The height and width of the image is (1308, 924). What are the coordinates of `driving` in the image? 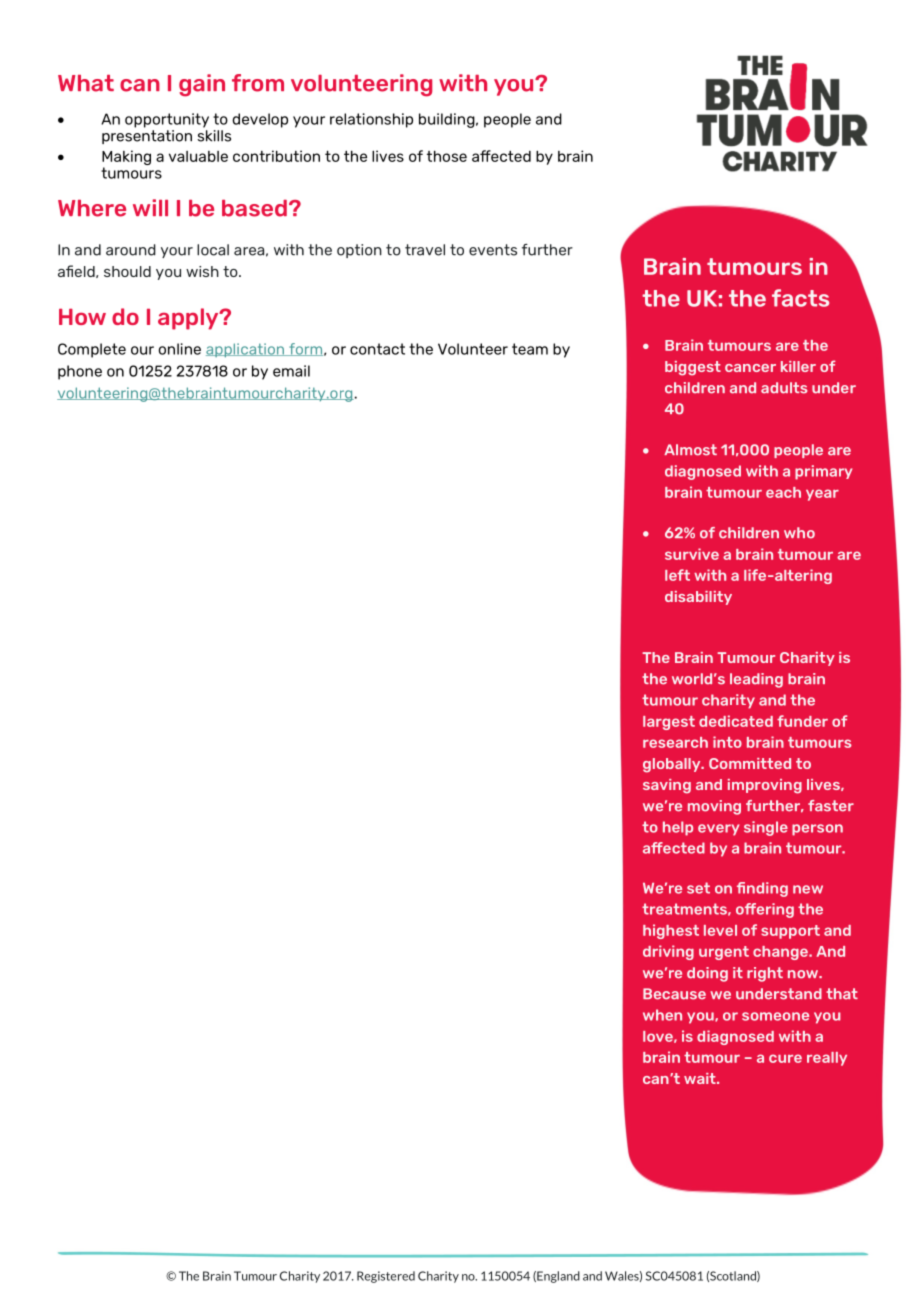 It's located at (668, 952).
